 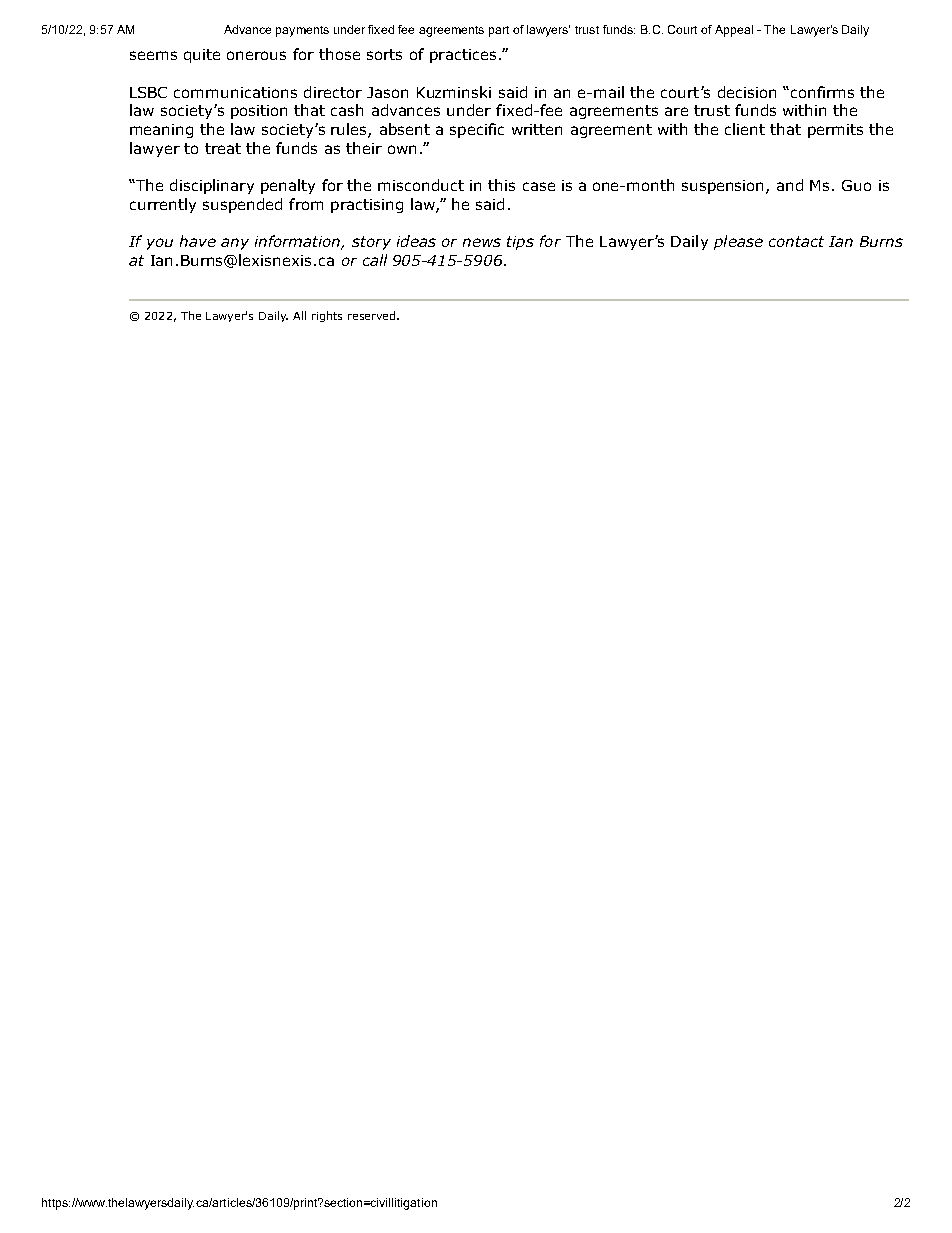 I want to click on payments, so click(x=302, y=31).
